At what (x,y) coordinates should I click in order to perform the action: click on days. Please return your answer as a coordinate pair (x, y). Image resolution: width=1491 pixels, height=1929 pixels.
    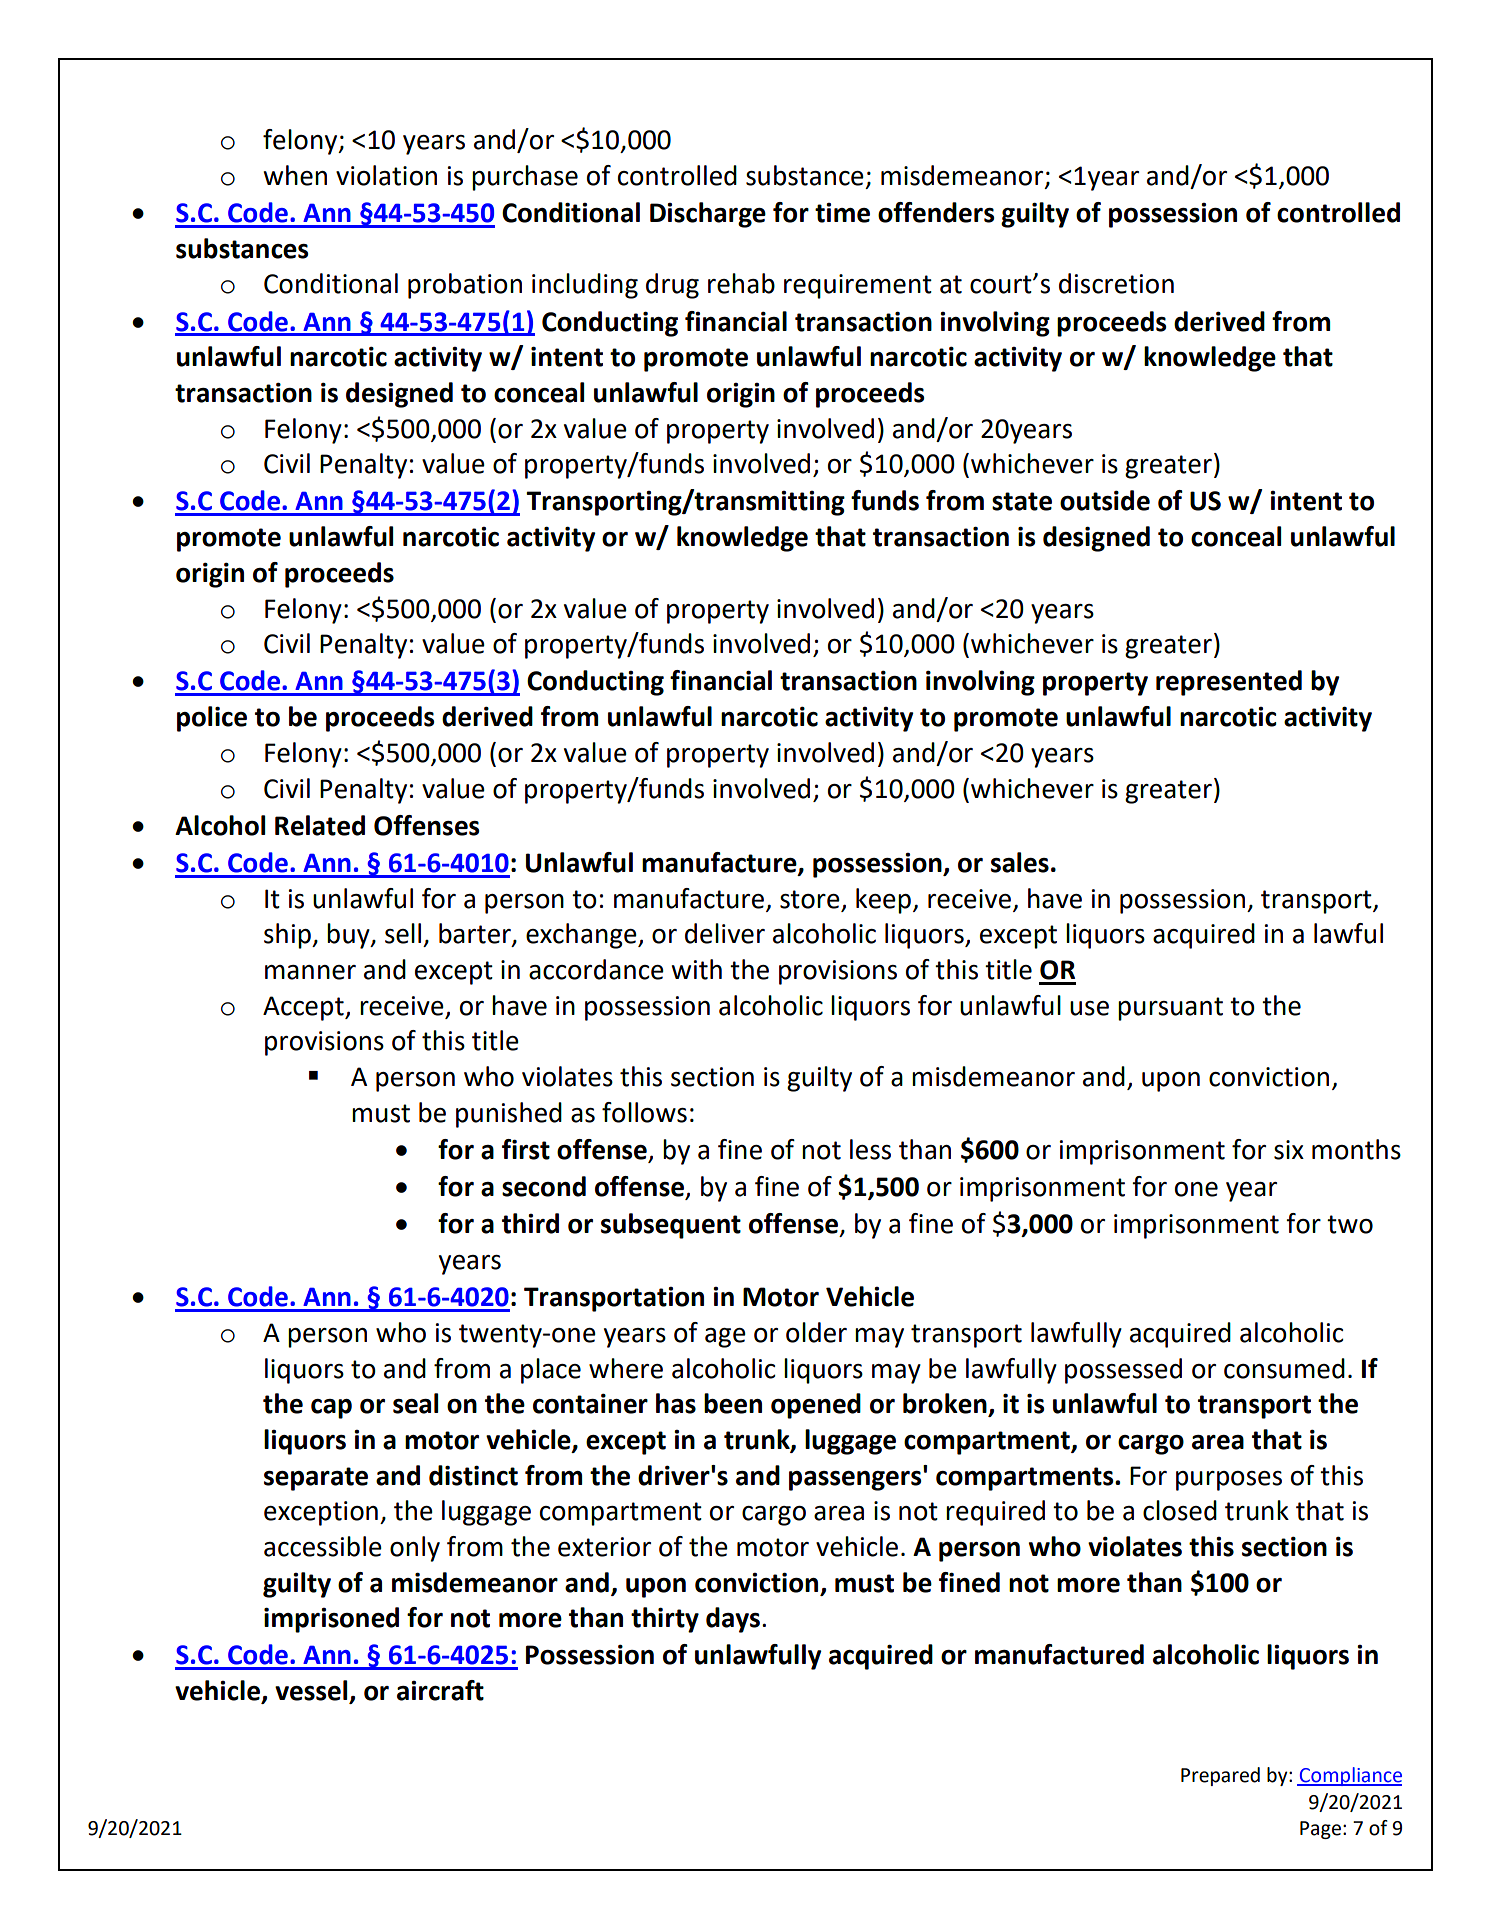
    Looking at the image, I should click on (734, 1620).
